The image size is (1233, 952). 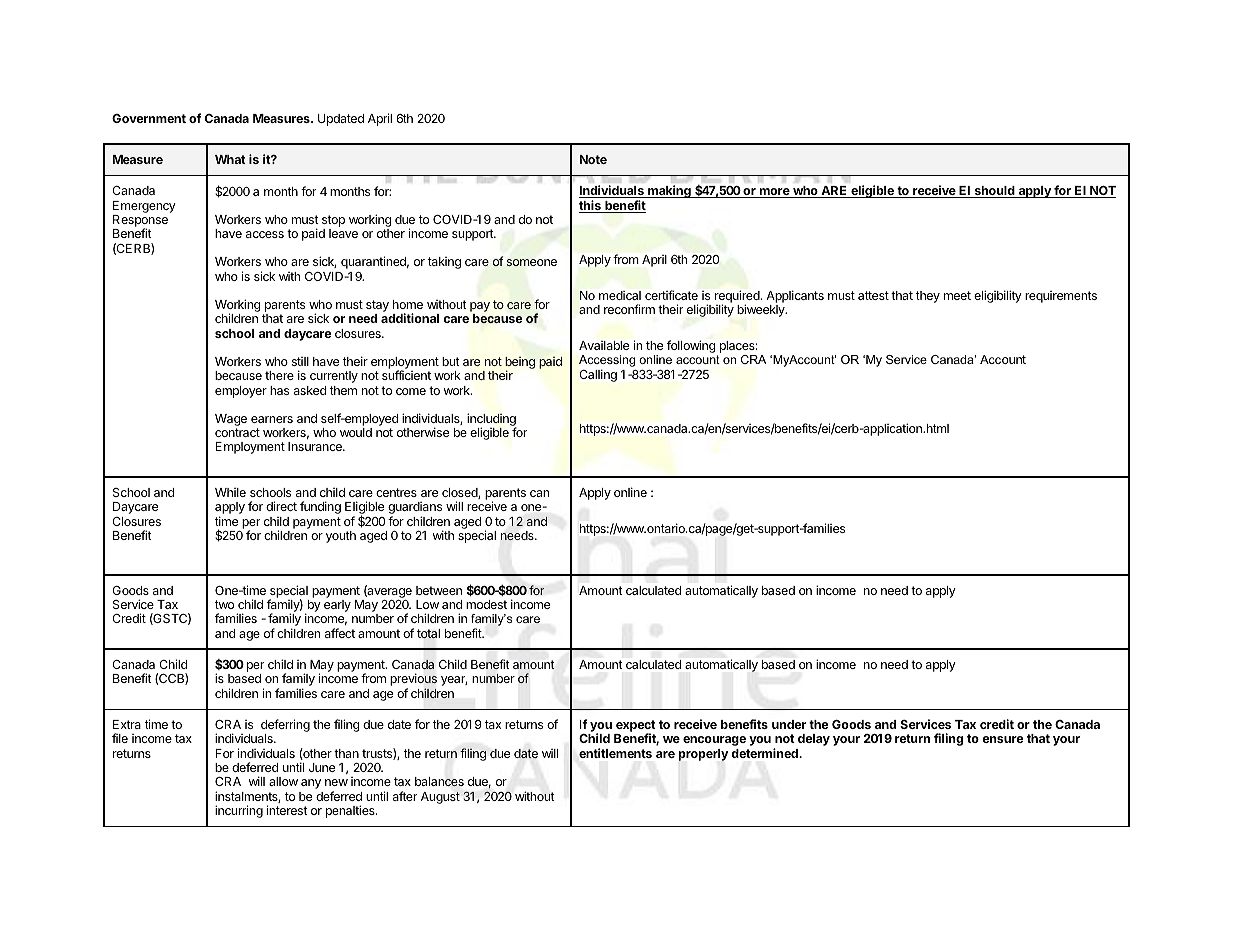 What do you see at coordinates (224, 604) in the screenshot?
I see `two` at bounding box center [224, 604].
